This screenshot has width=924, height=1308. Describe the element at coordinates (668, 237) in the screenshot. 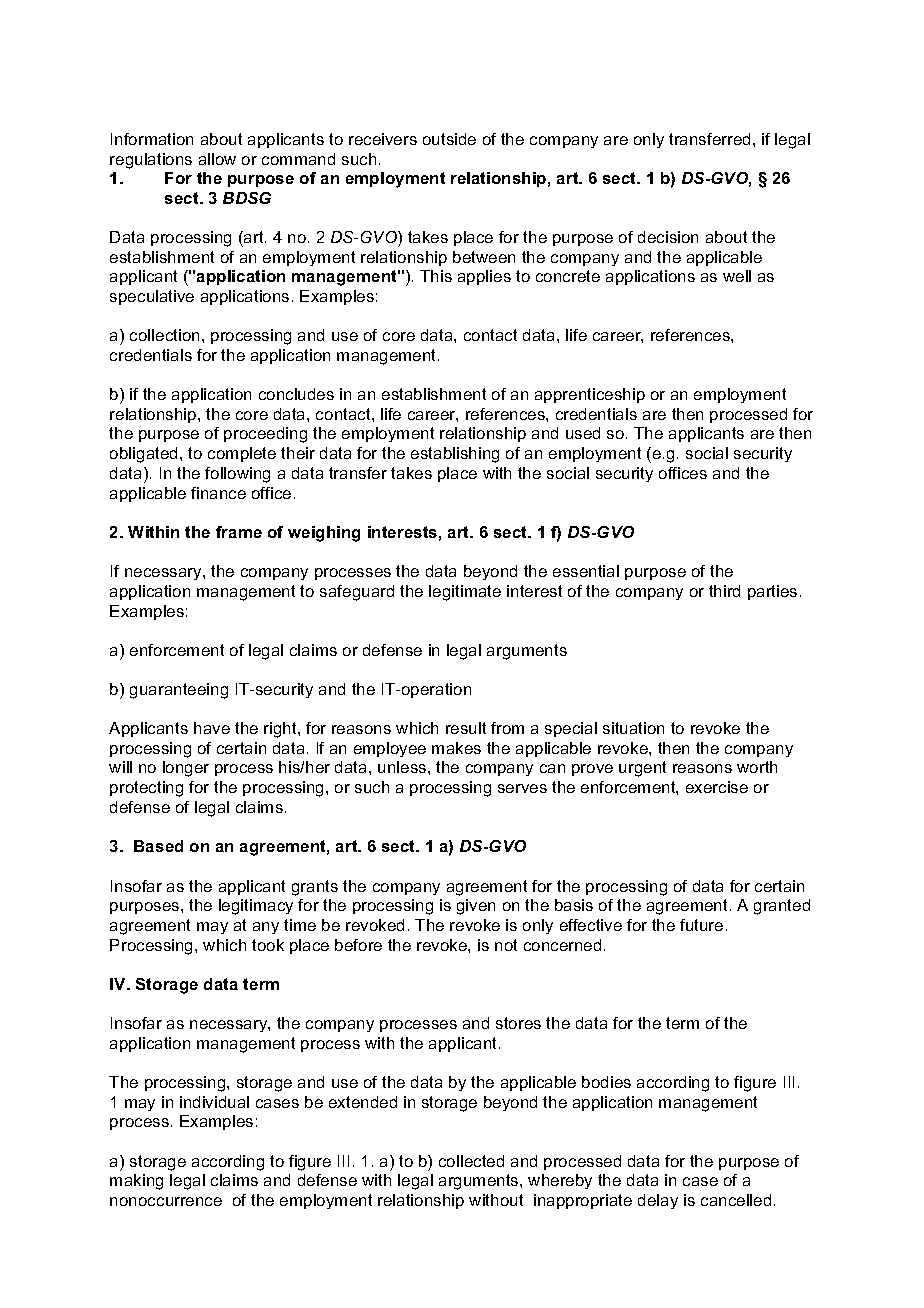

I see `decision` at that location.
